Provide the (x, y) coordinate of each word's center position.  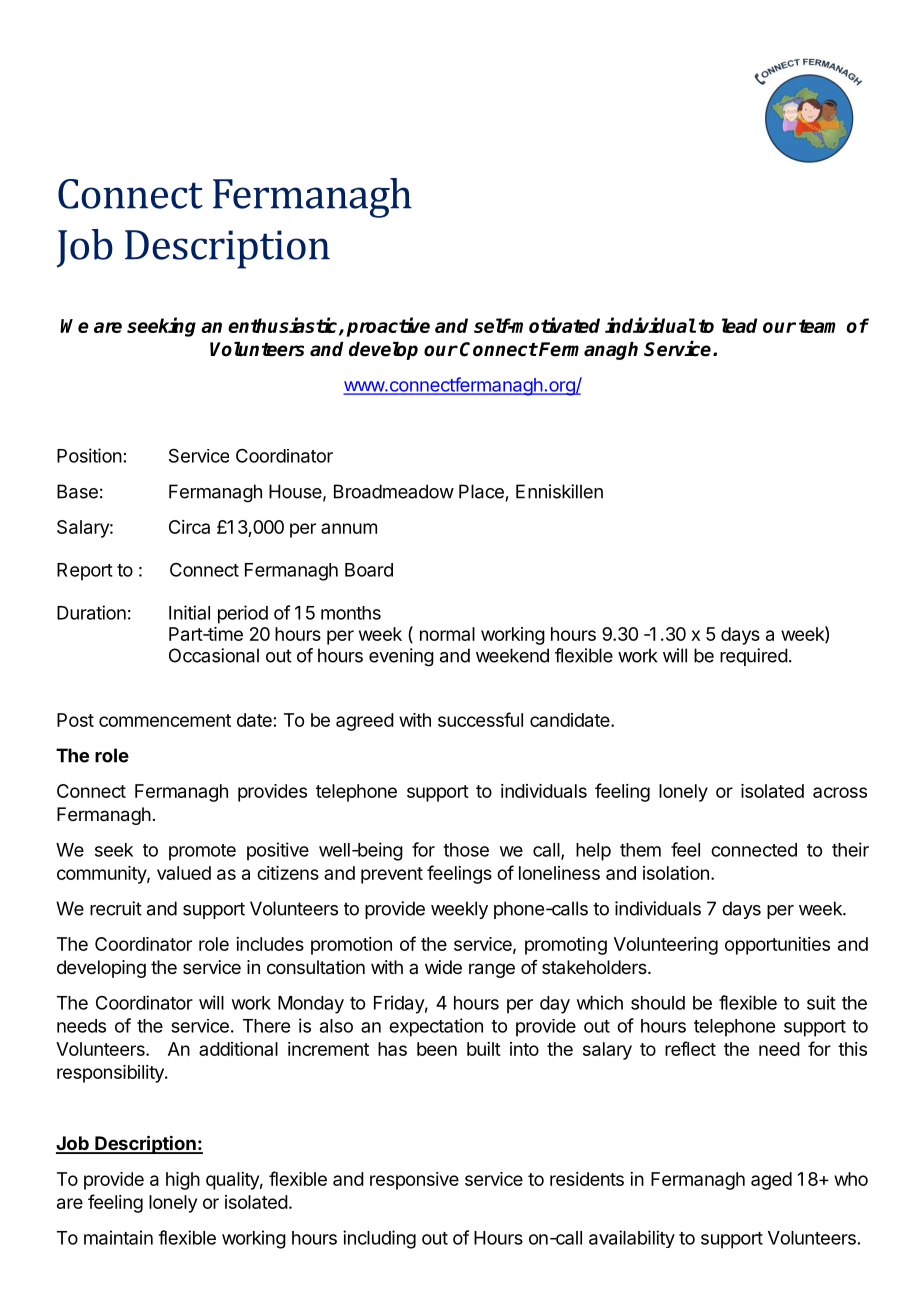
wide (443, 967)
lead (739, 325)
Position (89, 455)
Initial (189, 612)
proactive (388, 327)
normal (447, 634)
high (183, 1181)
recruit (116, 908)
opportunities (777, 946)
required (754, 657)
